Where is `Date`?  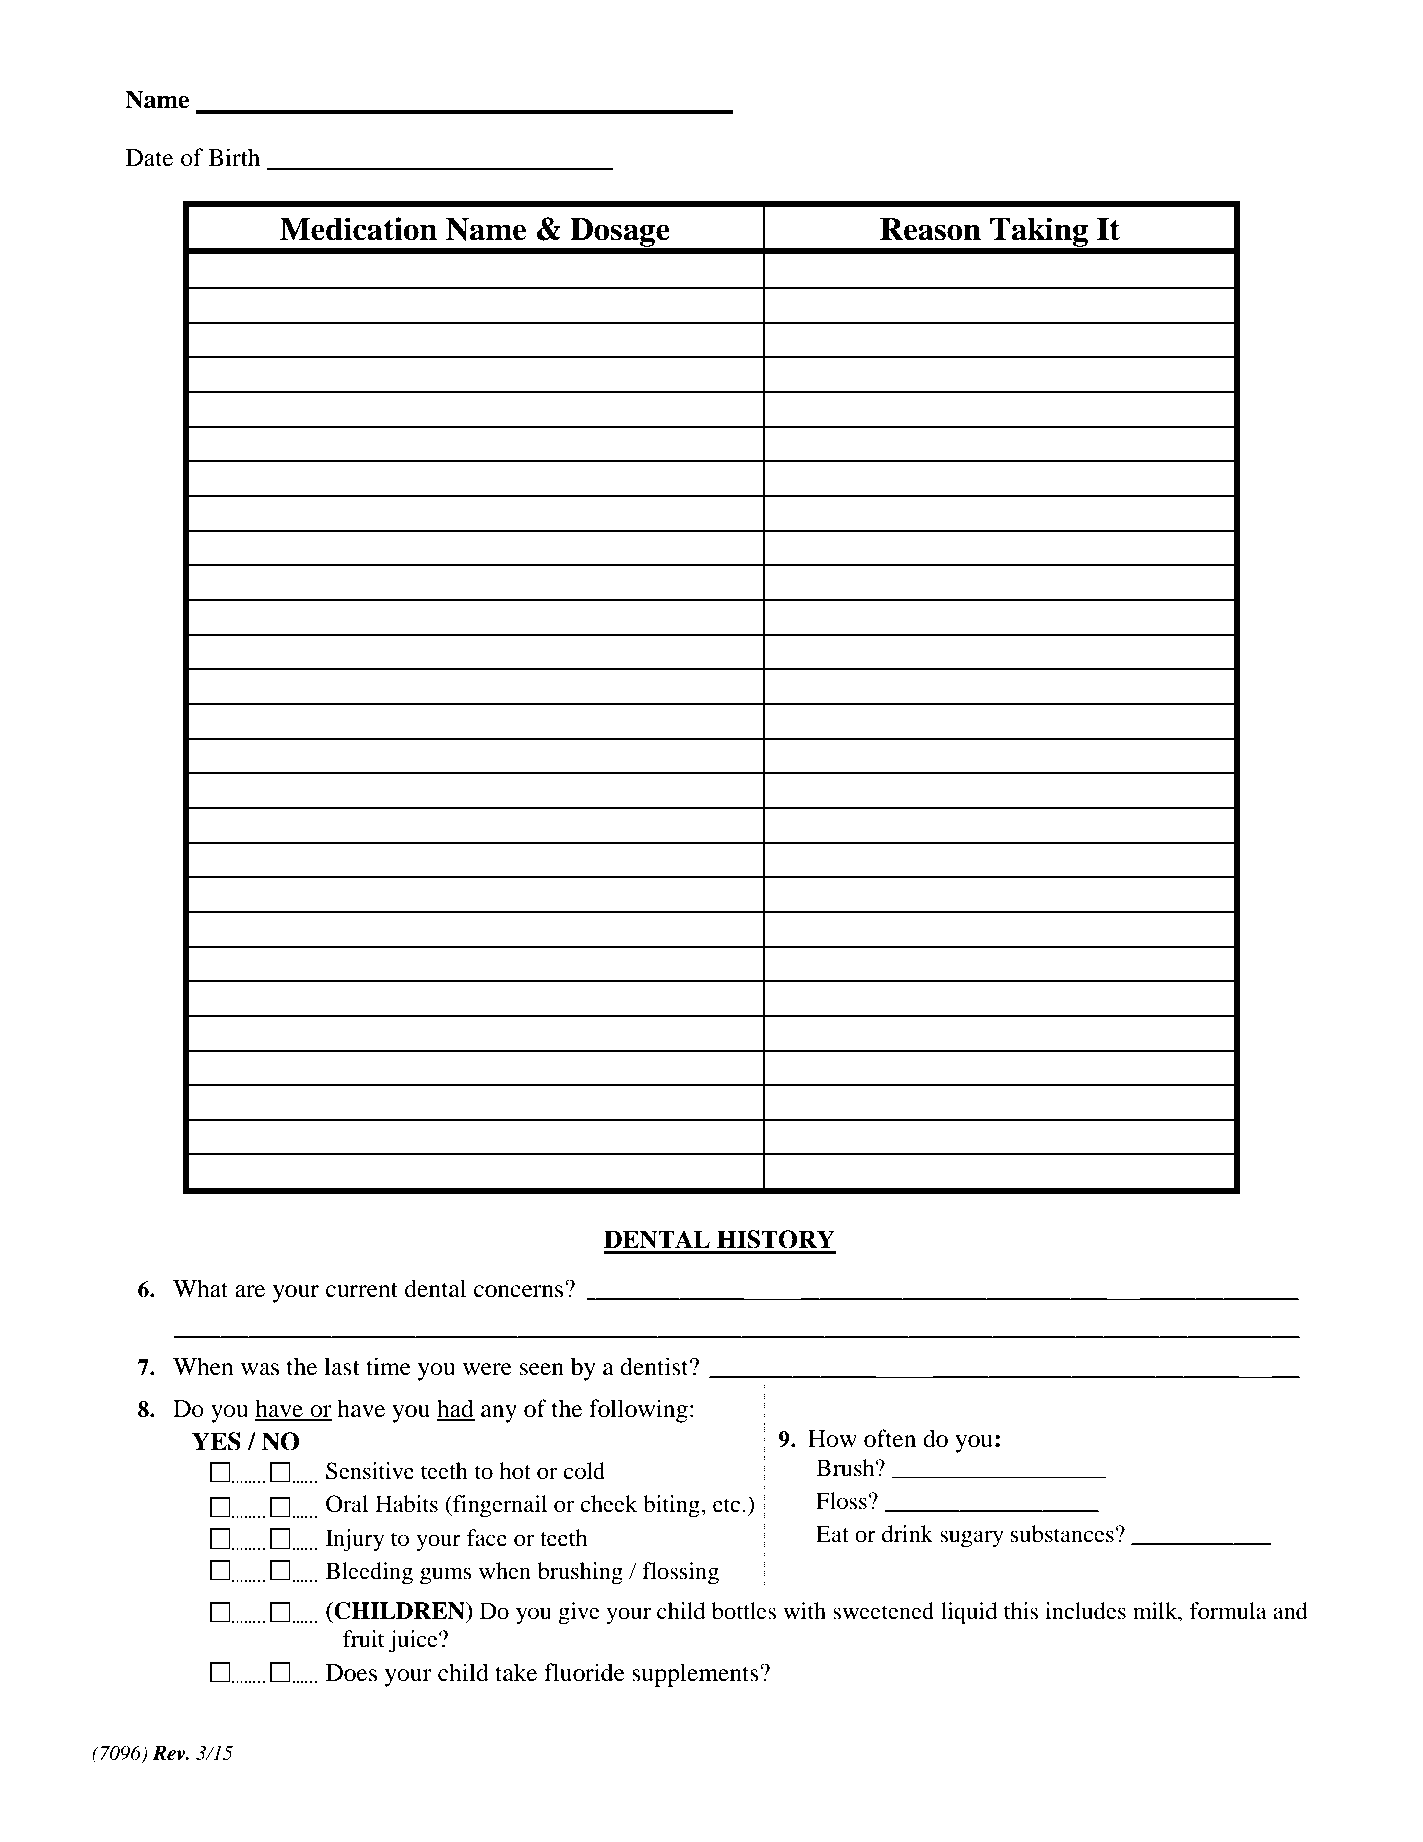 Date is located at coordinates (149, 158).
